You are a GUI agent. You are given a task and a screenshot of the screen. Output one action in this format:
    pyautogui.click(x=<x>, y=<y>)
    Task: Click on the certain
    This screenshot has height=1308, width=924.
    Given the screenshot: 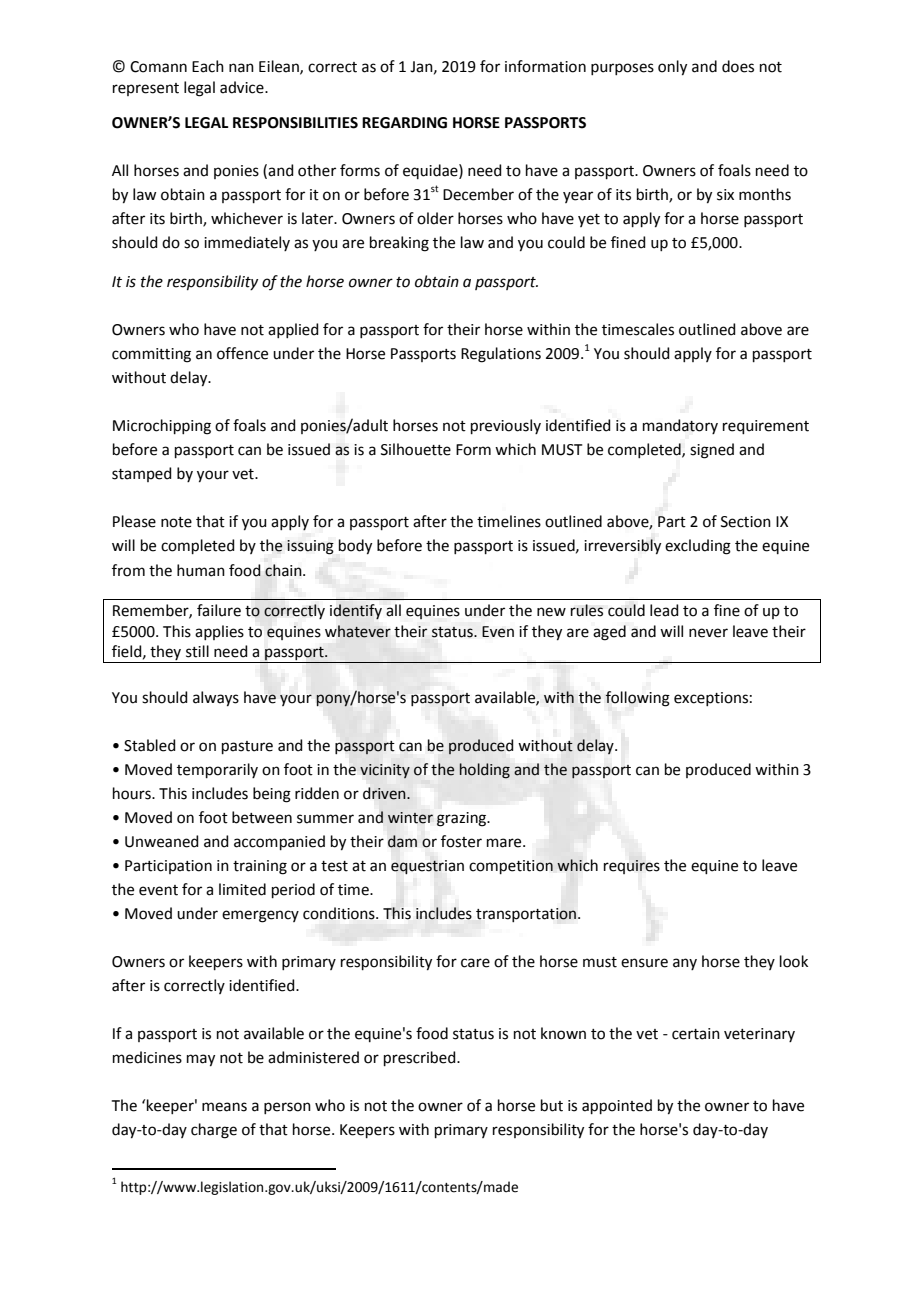 What is the action you would take?
    pyautogui.click(x=696, y=1034)
